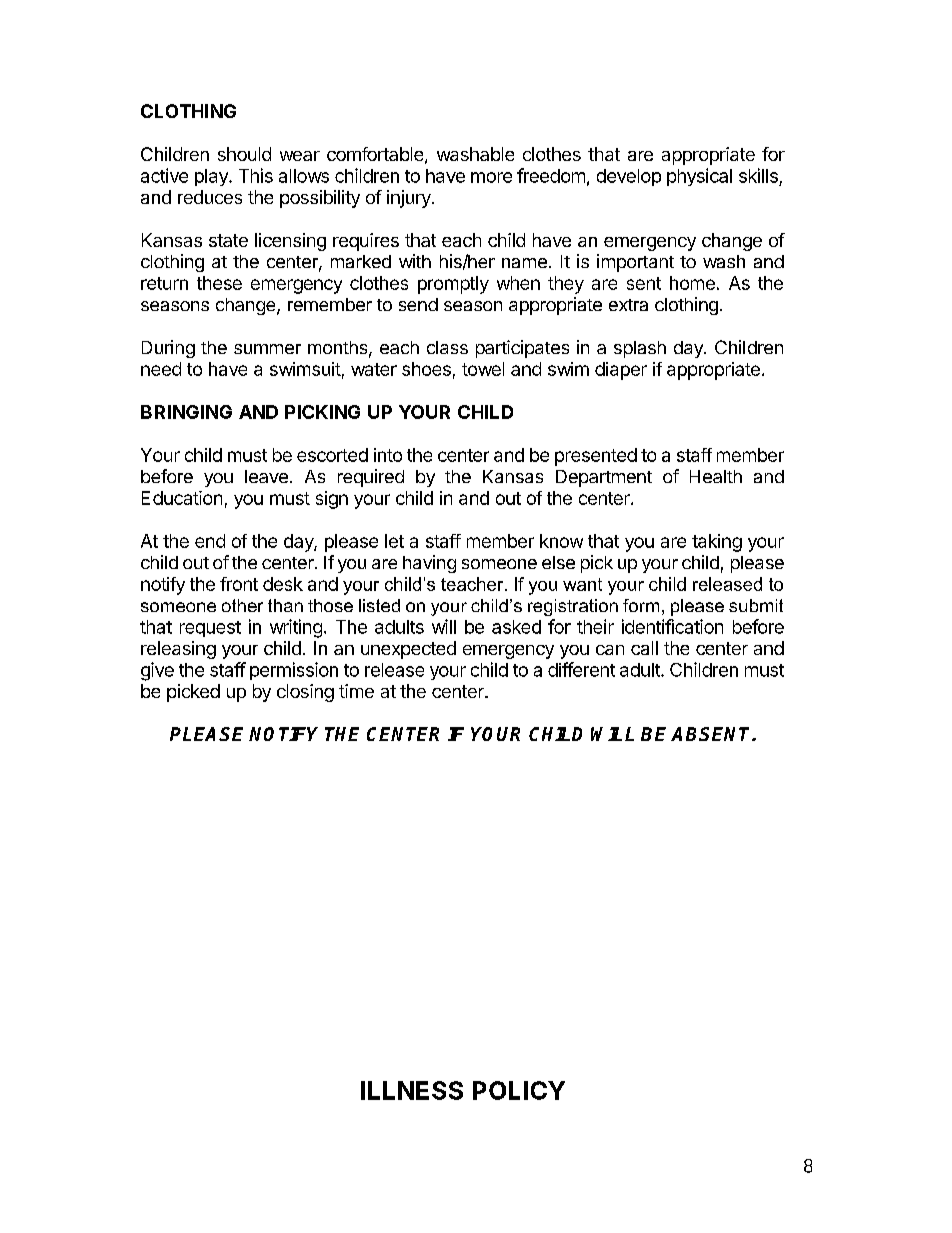 Image resolution: width=952 pixels, height=1233 pixels. I want to click on request, so click(210, 629).
